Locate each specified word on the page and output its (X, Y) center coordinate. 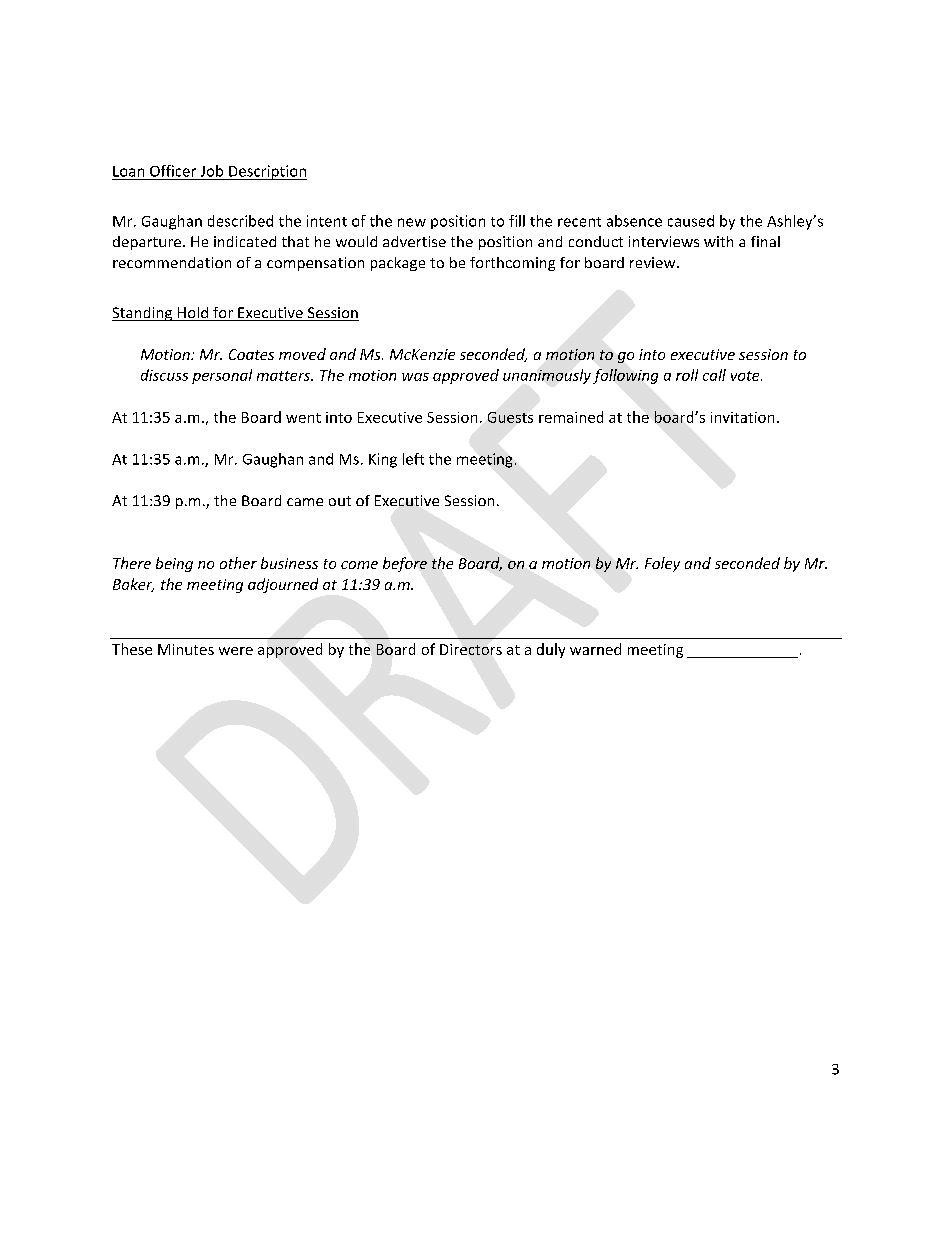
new (412, 222)
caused (691, 221)
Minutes (186, 649)
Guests (510, 417)
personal (222, 376)
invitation (742, 417)
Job (212, 171)
